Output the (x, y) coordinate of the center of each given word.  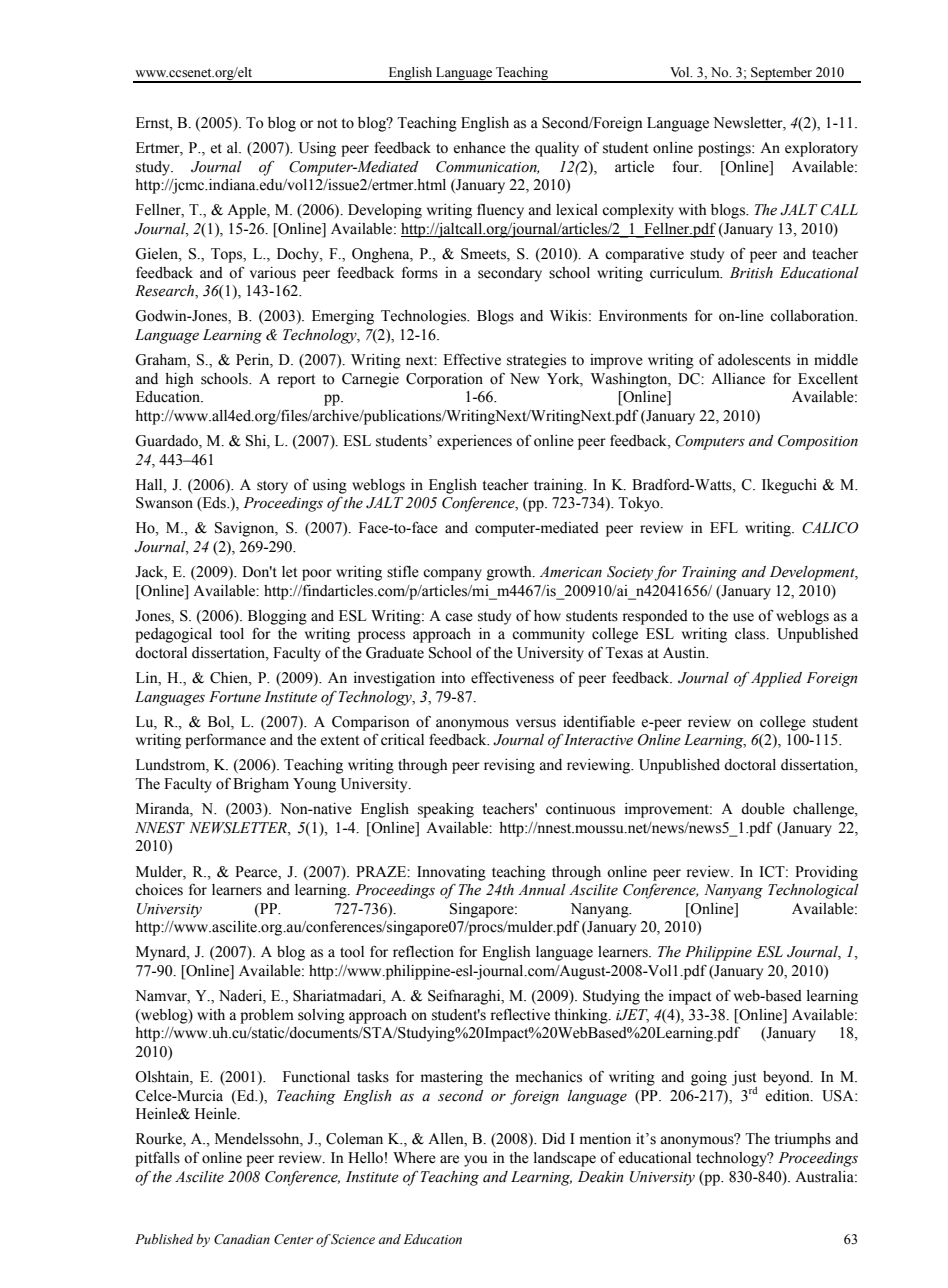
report (296, 381)
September (782, 74)
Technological (813, 891)
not (327, 123)
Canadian (242, 1239)
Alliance (738, 379)
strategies (536, 361)
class (751, 634)
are (449, 1159)
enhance (480, 148)
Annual (542, 890)
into (453, 678)
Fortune (235, 697)
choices (159, 890)
